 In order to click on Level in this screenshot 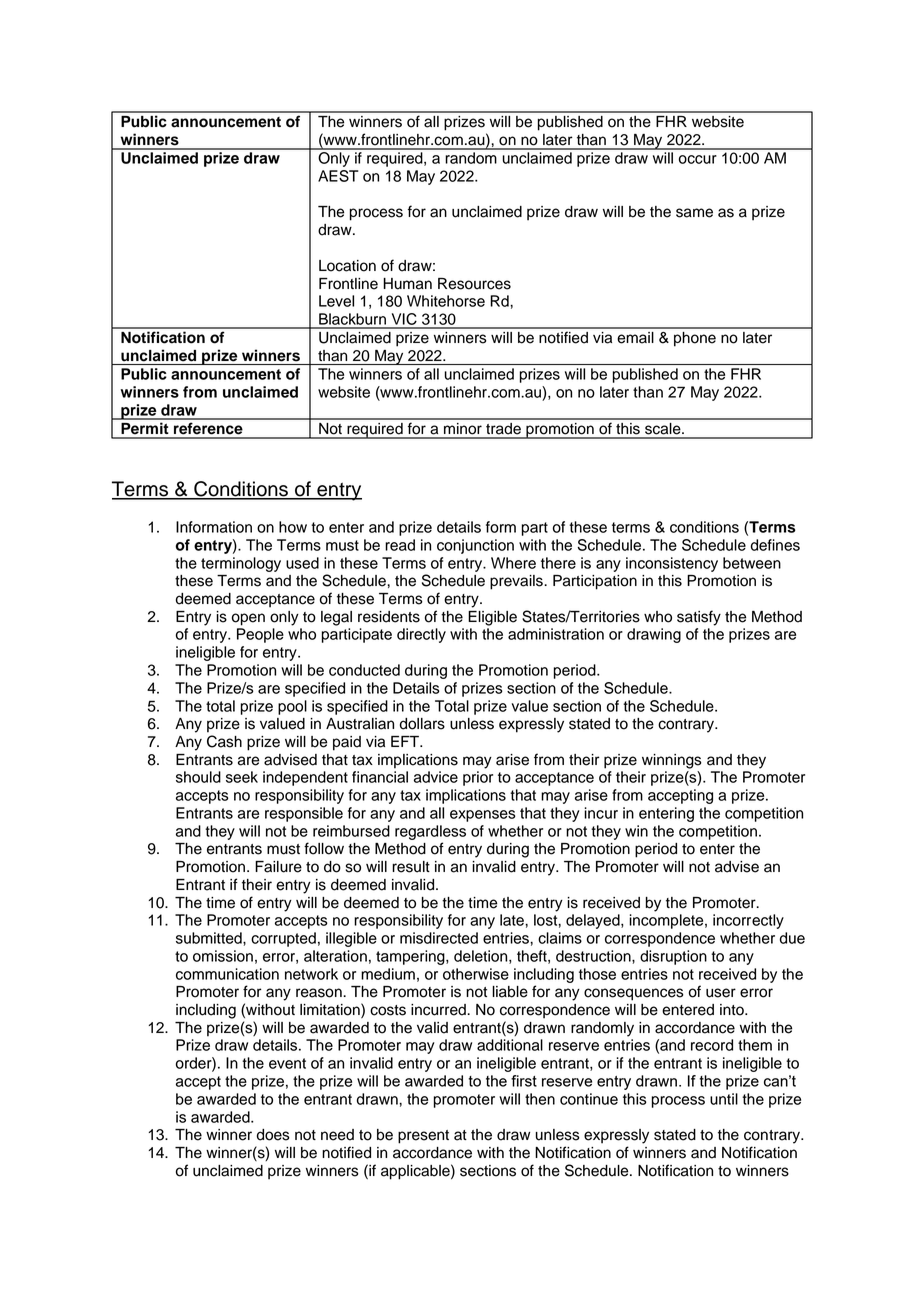, I will do `click(336, 301)`.
